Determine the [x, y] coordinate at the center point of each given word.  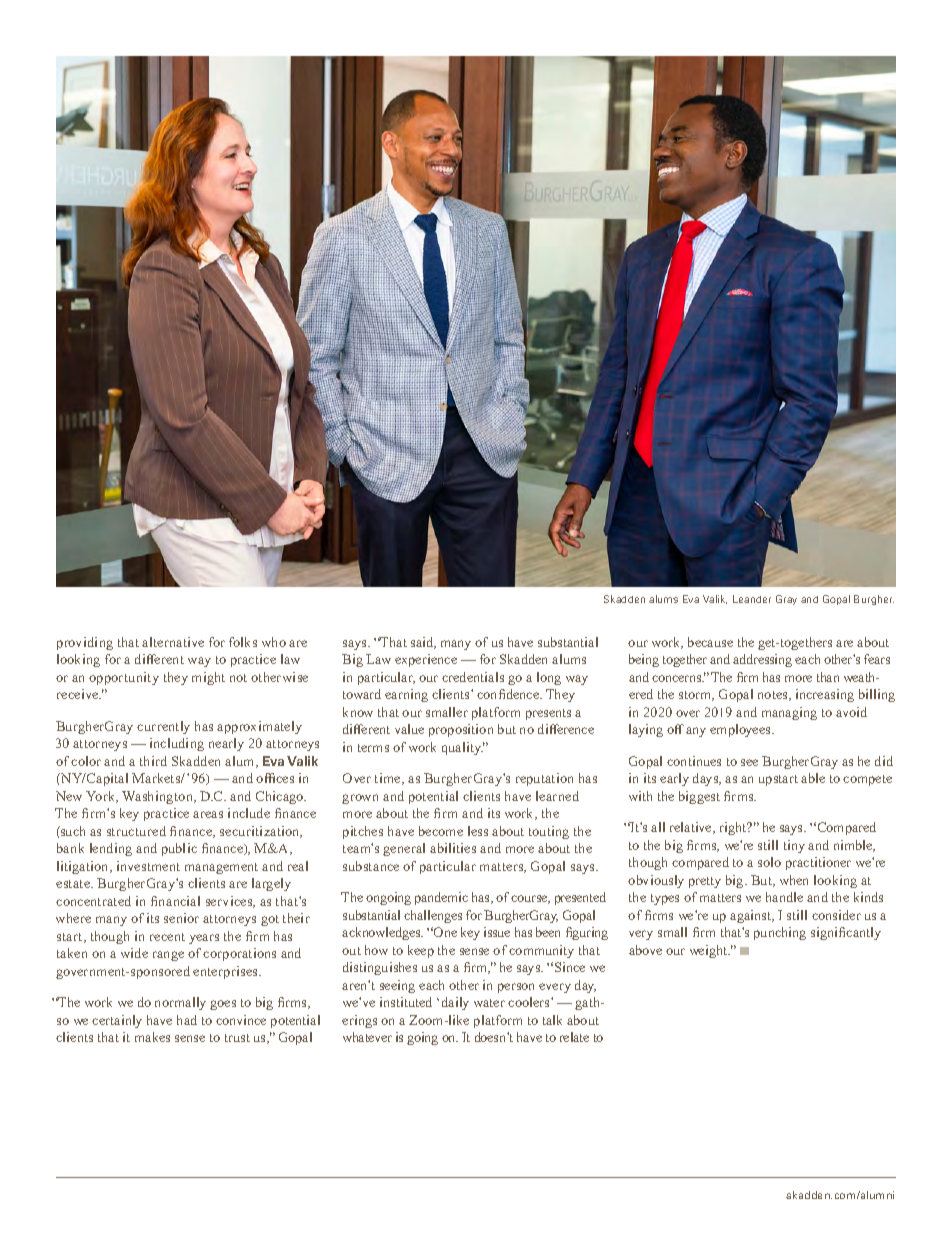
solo [769, 862]
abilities [453, 848]
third [153, 761]
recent [167, 937]
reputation [544, 779]
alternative [173, 642]
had [187, 1020]
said [423, 643]
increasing [825, 695]
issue [497, 932]
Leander [752, 599]
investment [148, 866]
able [813, 778]
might [208, 678]
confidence [509, 694]
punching [780, 933]
